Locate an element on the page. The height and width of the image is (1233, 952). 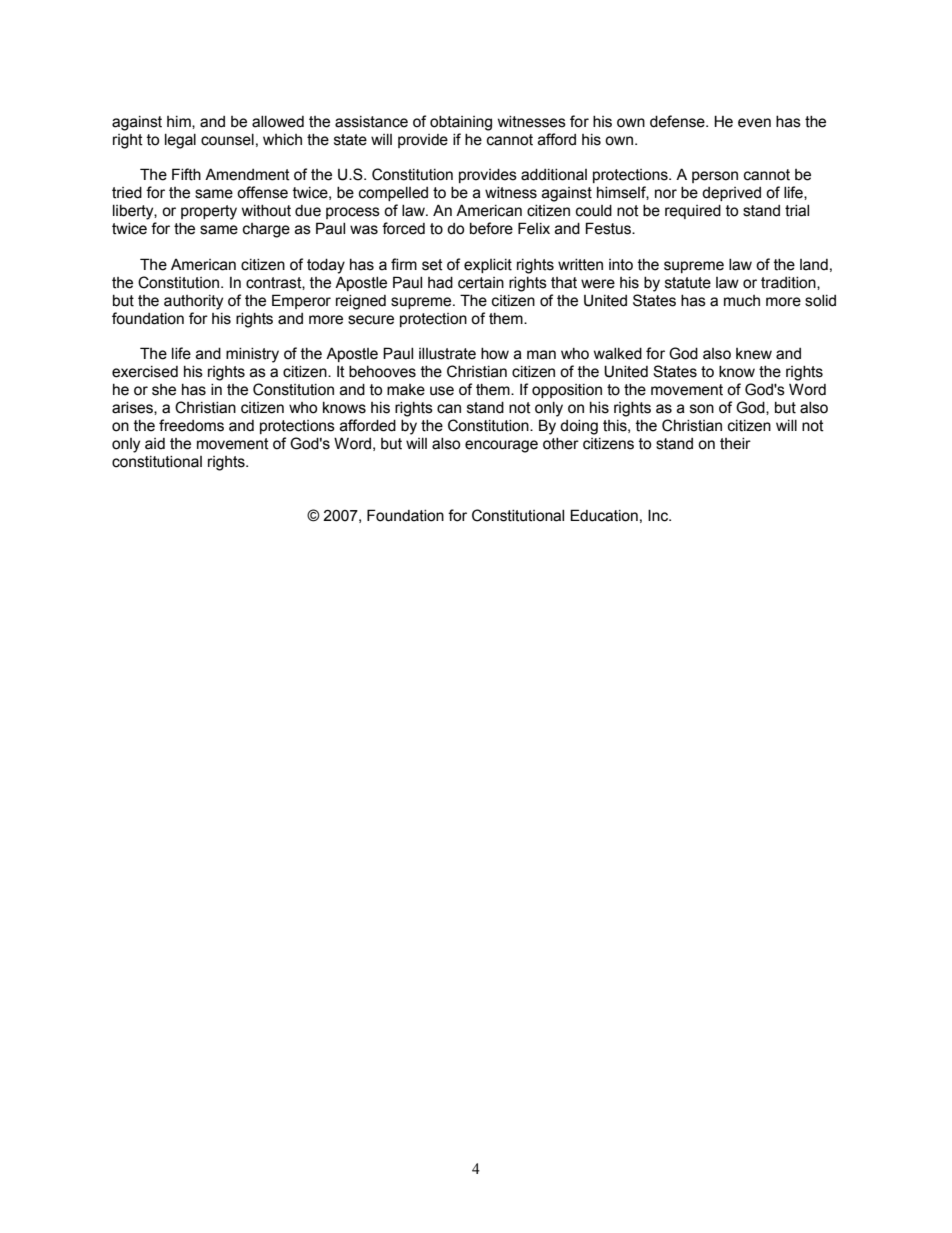
use is located at coordinates (442, 391).
